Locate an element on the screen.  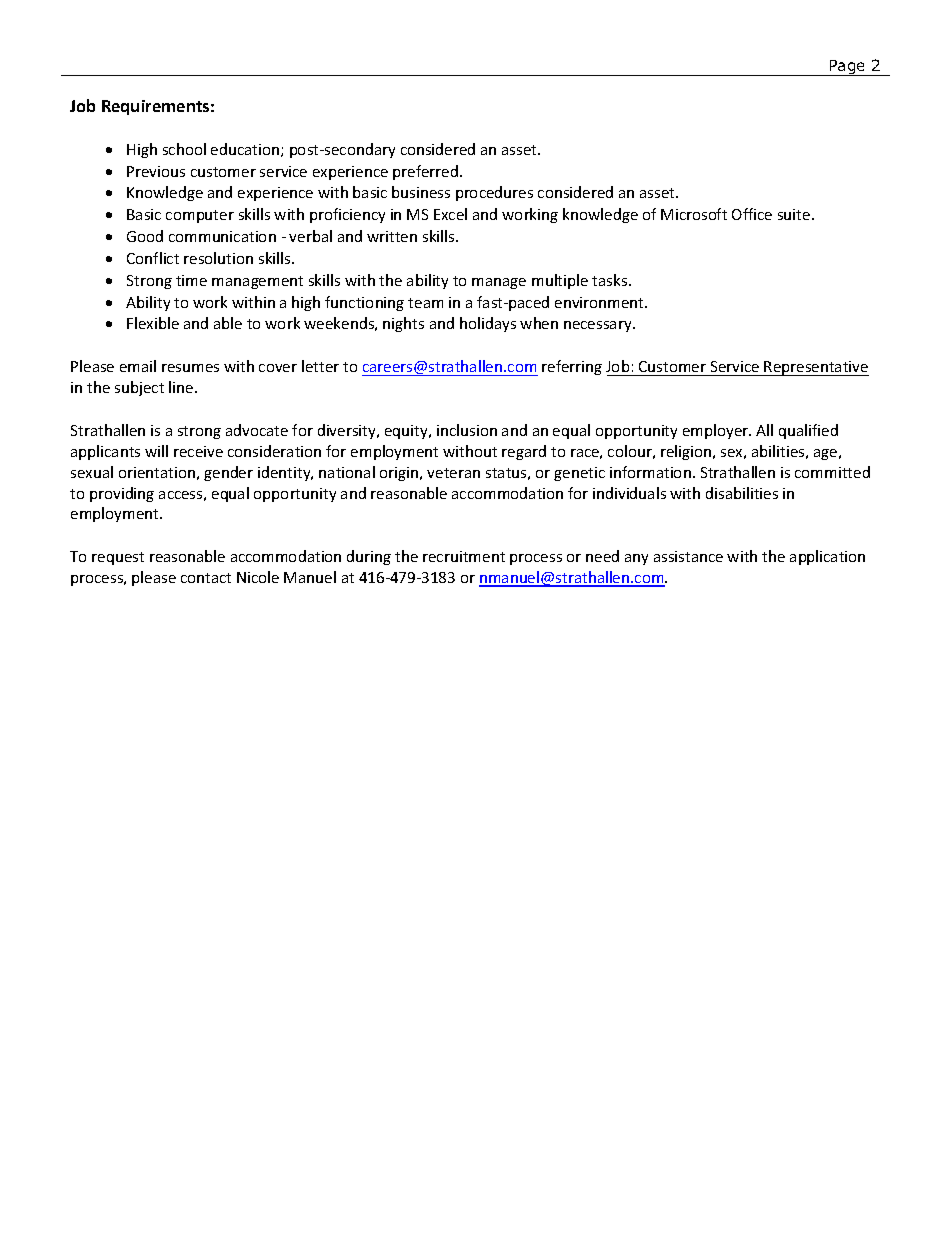
time is located at coordinates (191, 280).
